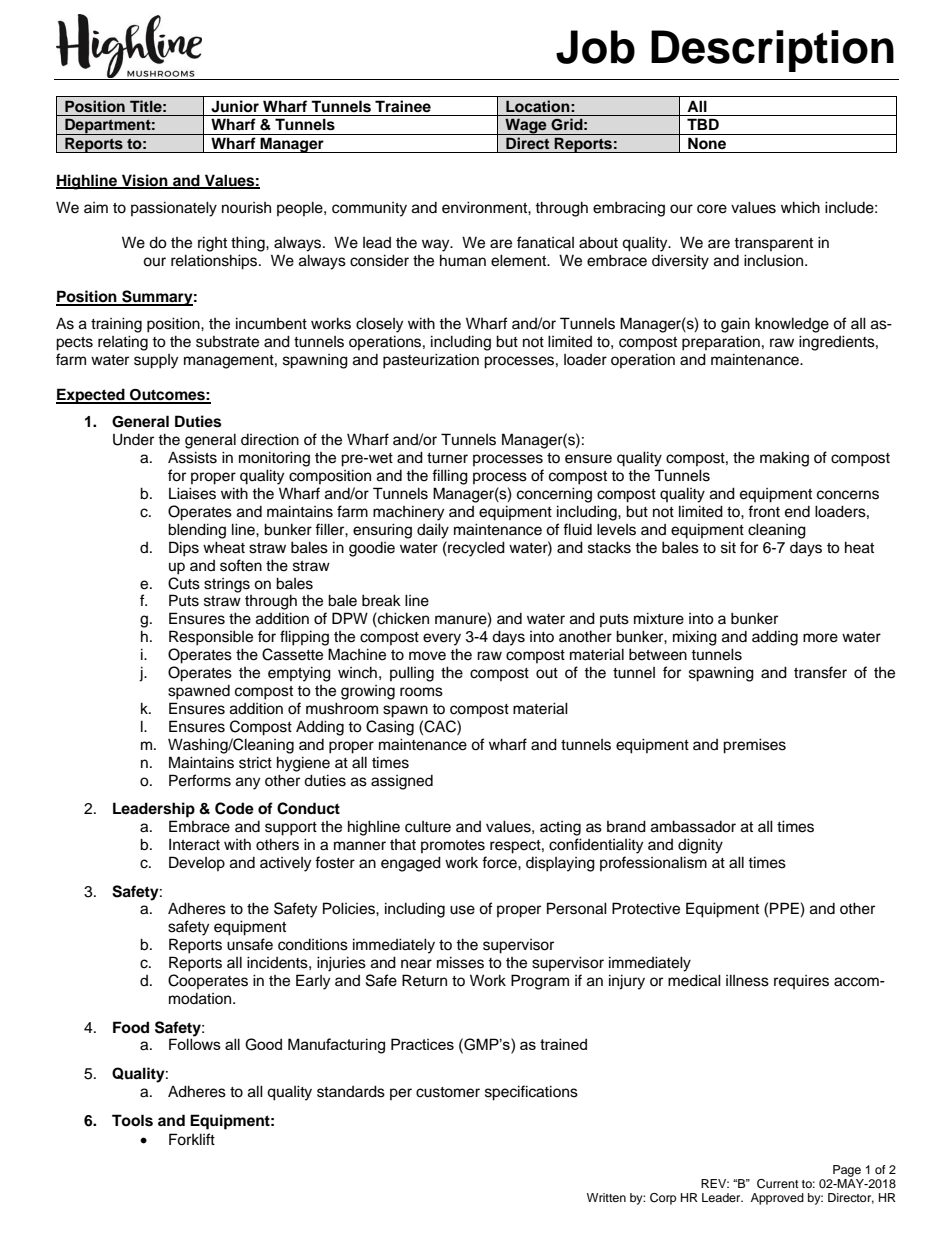 The height and width of the document is (1233, 952). I want to click on PPE, so click(785, 909).
